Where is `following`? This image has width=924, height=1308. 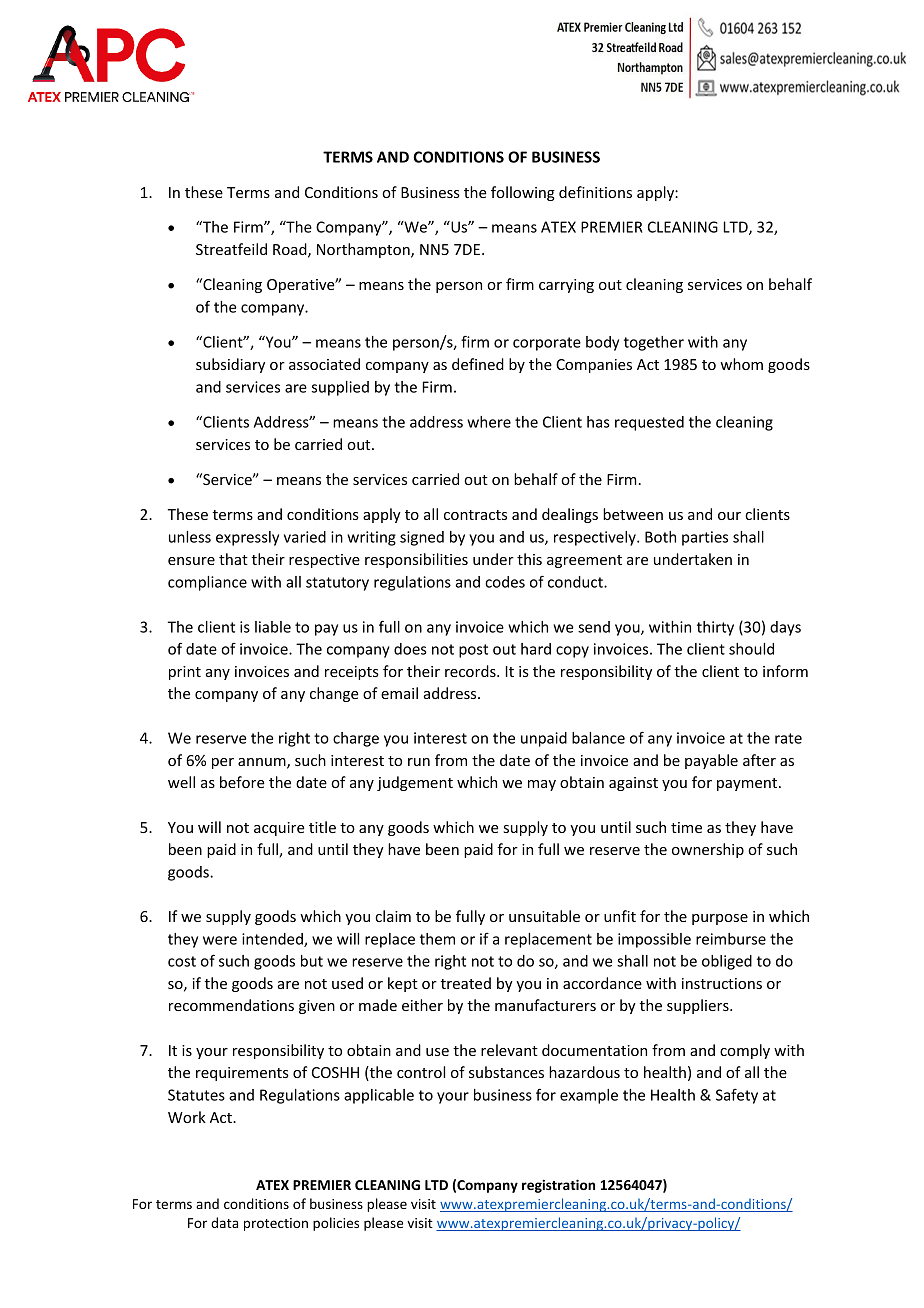 following is located at coordinates (523, 193).
